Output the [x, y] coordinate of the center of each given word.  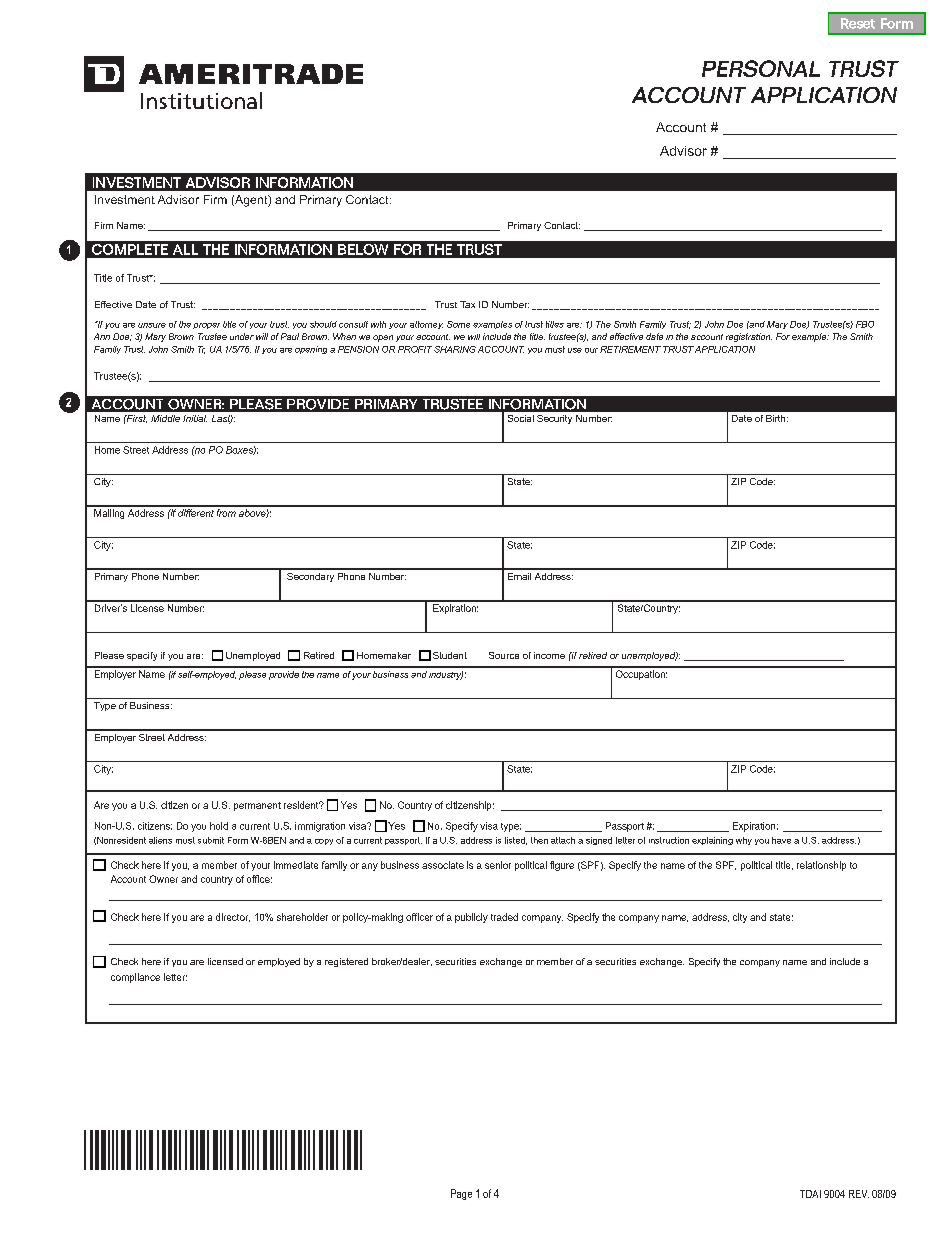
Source [504, 655]
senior [498, 865]
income [549, 655]
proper [206, 326]
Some [458, 324]
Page [461, 1194]
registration [749, 337]
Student [450, 655]
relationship [821, 866]
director [233, 917]
